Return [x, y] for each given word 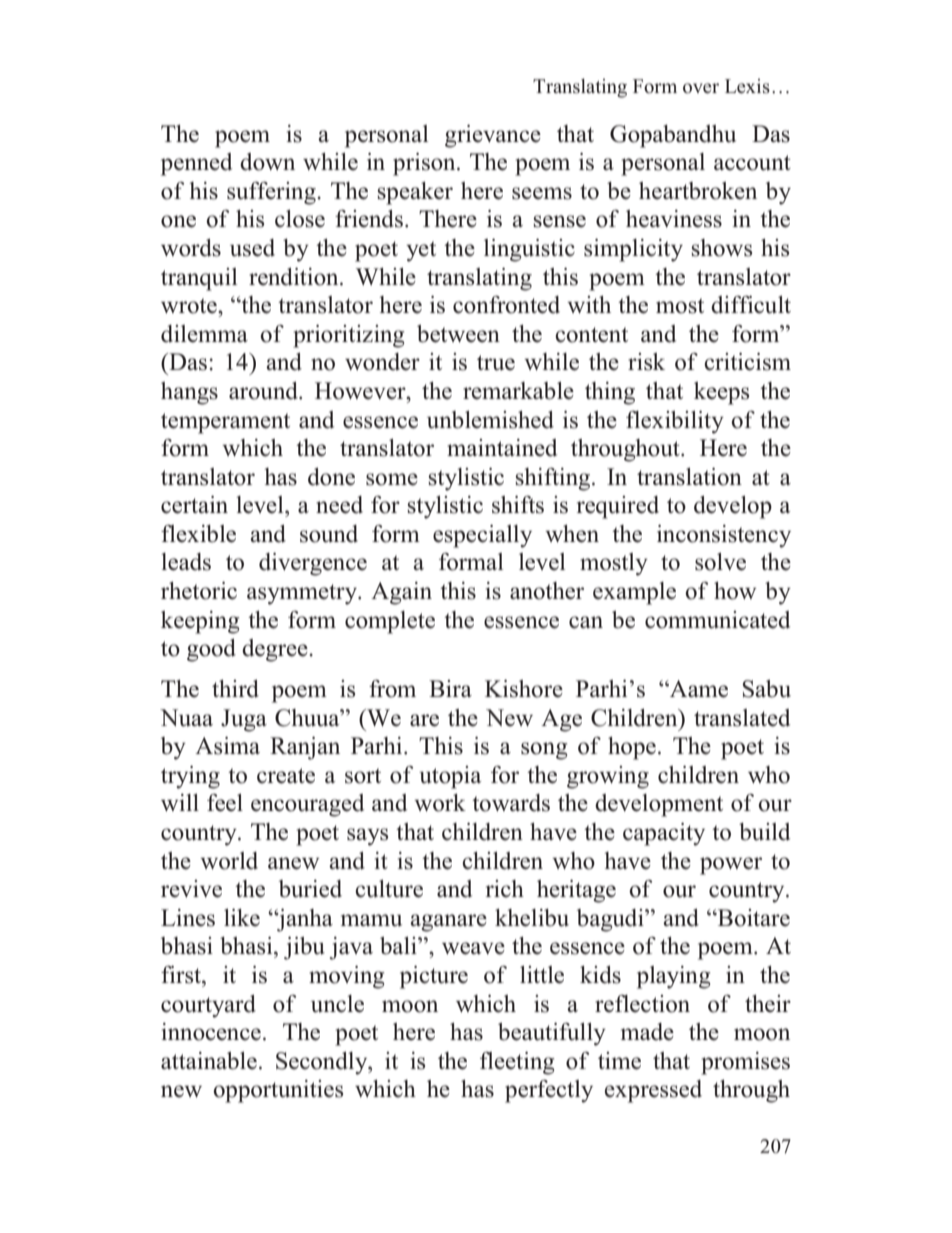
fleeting [517, 1063]
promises [745, 1063]
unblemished [490, 420]
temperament [225, 423]
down [267, 162]
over [701, 88]
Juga [244, 720]
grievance [493, 136]
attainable [209, 1061]
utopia [450, 777]
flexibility [675, 422]
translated [742, 718]
